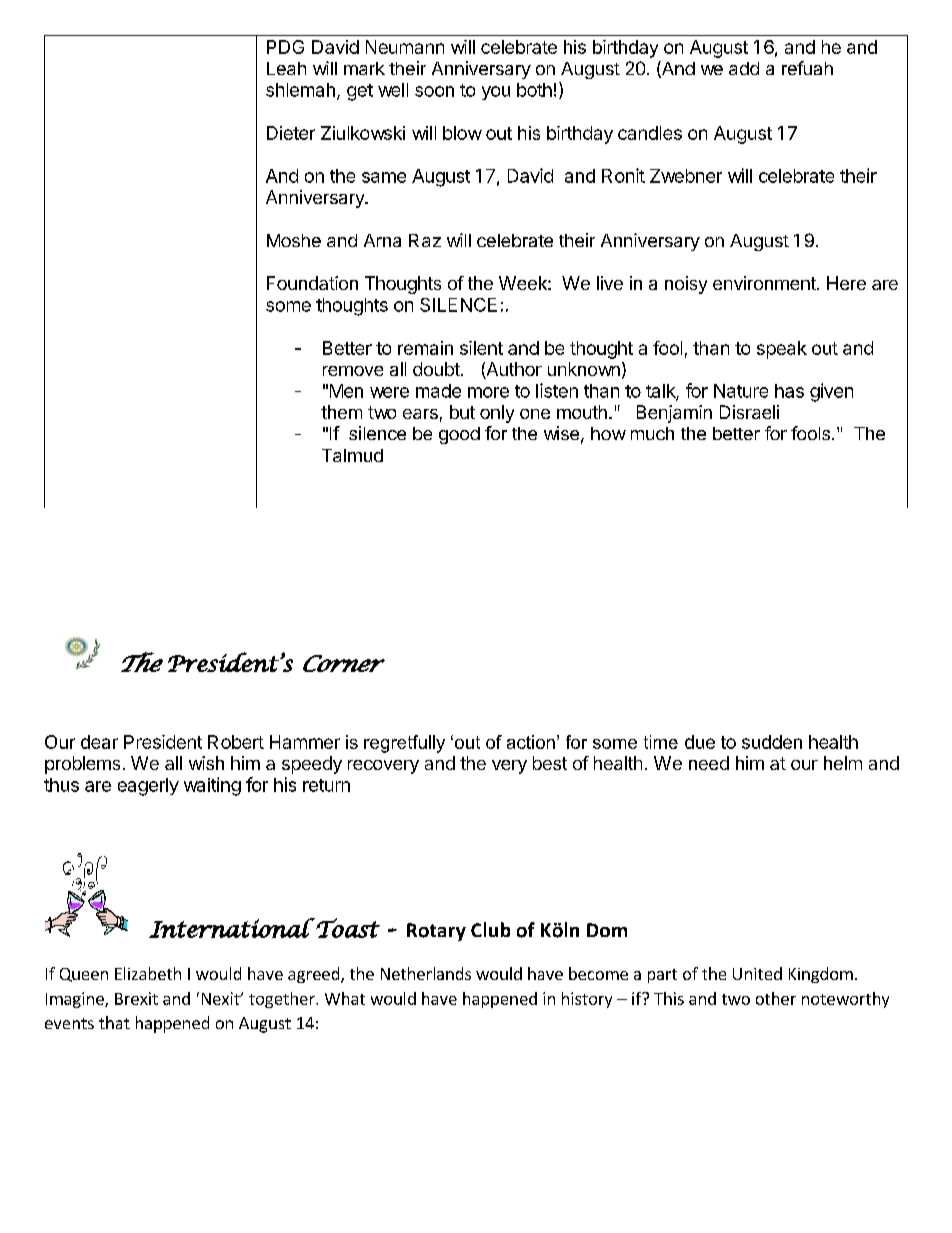 The image size is (952, 1233). What do you see at coordinates (434, 91) in the screenshot?
I see `soon` at bounding box center [434, 91].
